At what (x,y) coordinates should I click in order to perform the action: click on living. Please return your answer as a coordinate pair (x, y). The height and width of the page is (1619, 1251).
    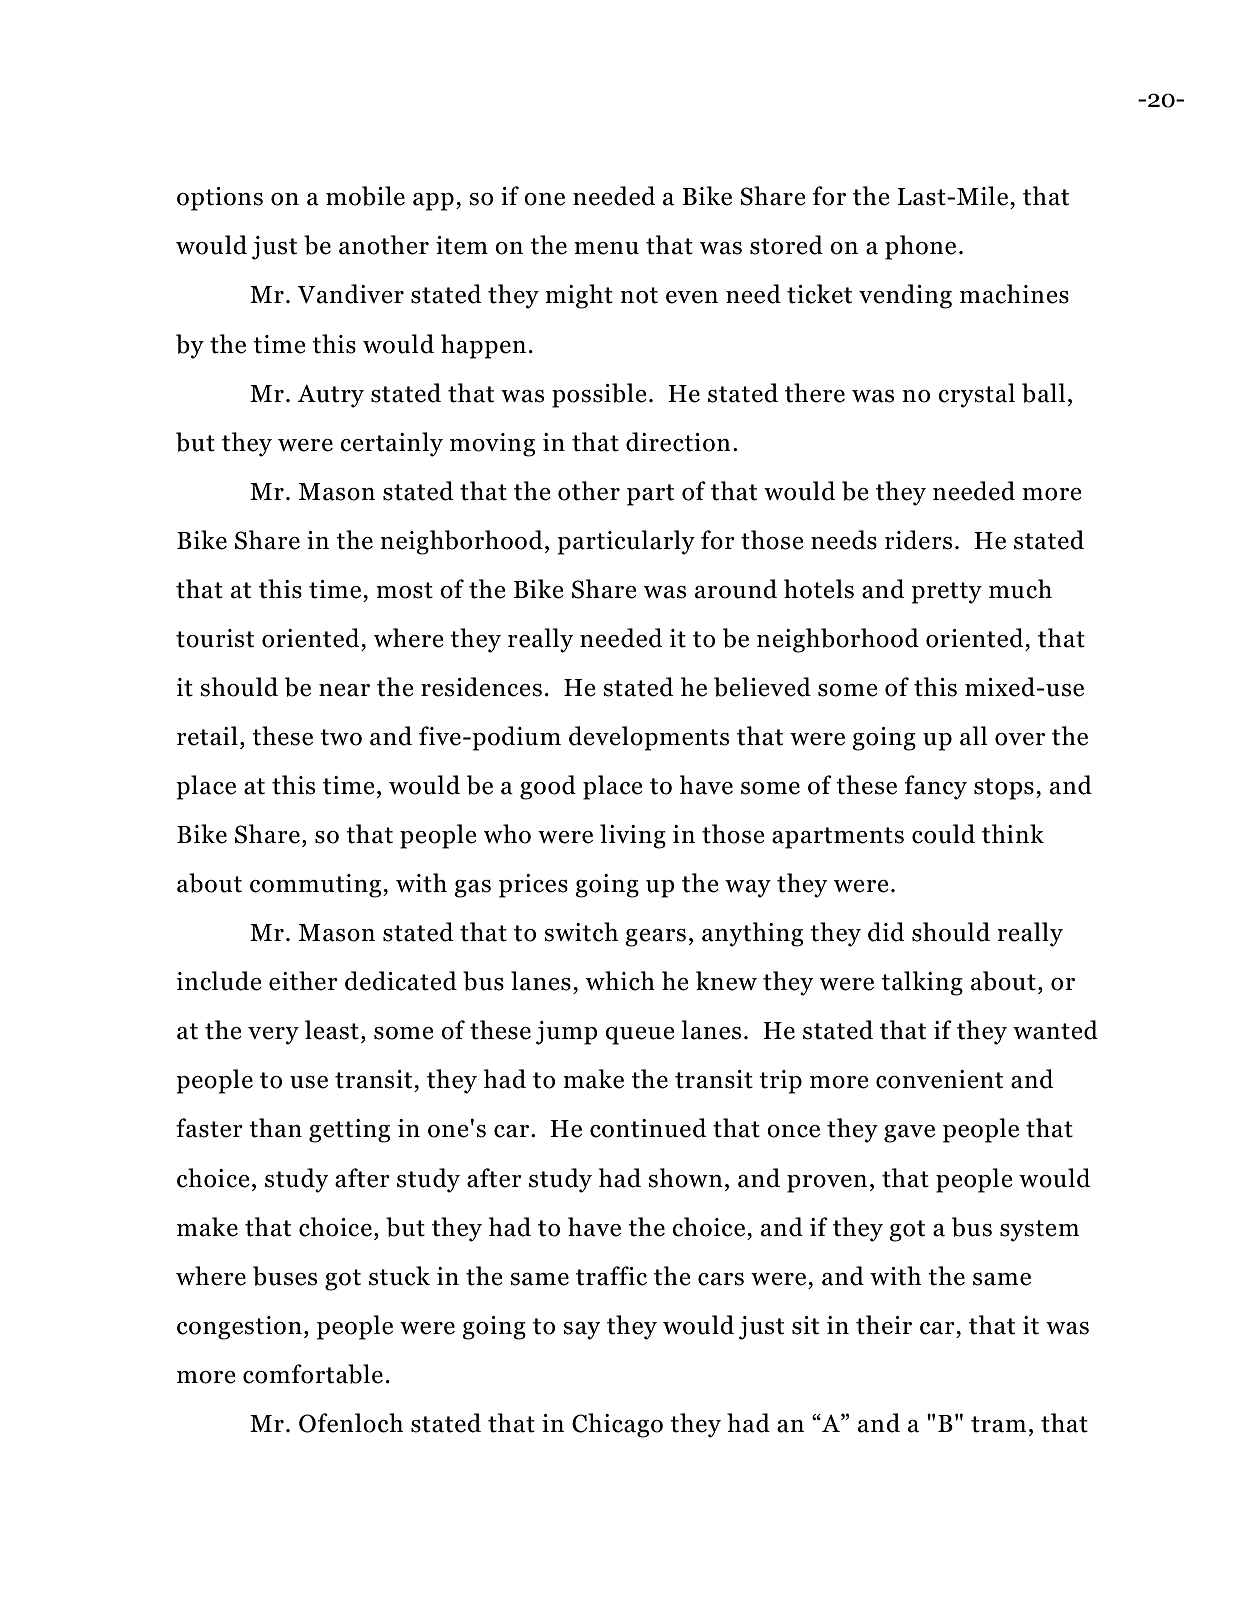
    Looking at the image, I should click on (633, 836).
